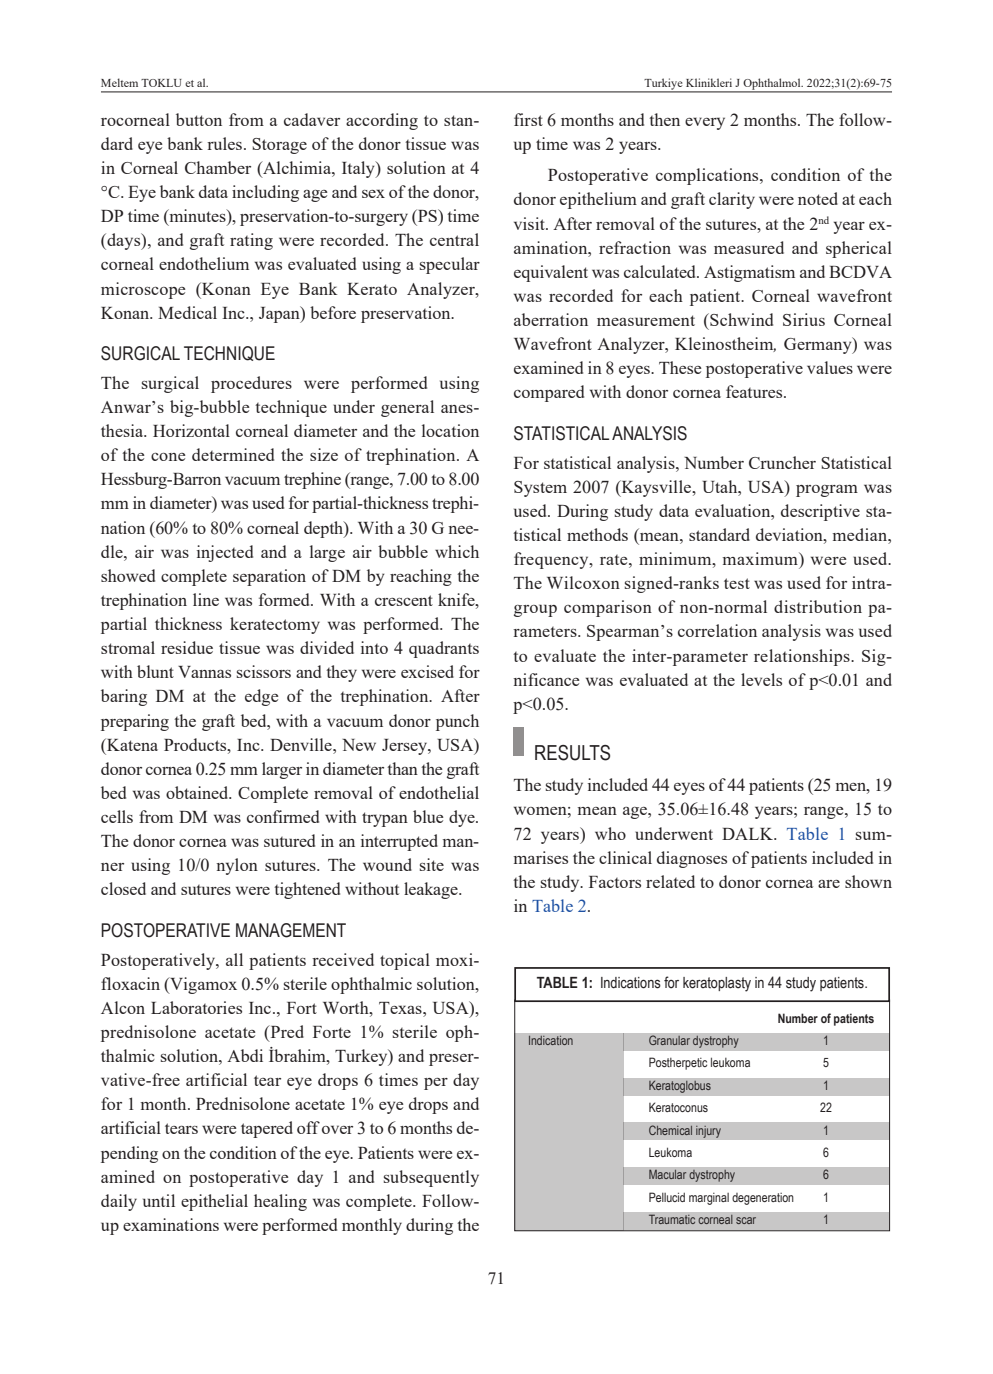 The height and width of the page is (1374, 993). I want to click on first, so click(528, 119).
